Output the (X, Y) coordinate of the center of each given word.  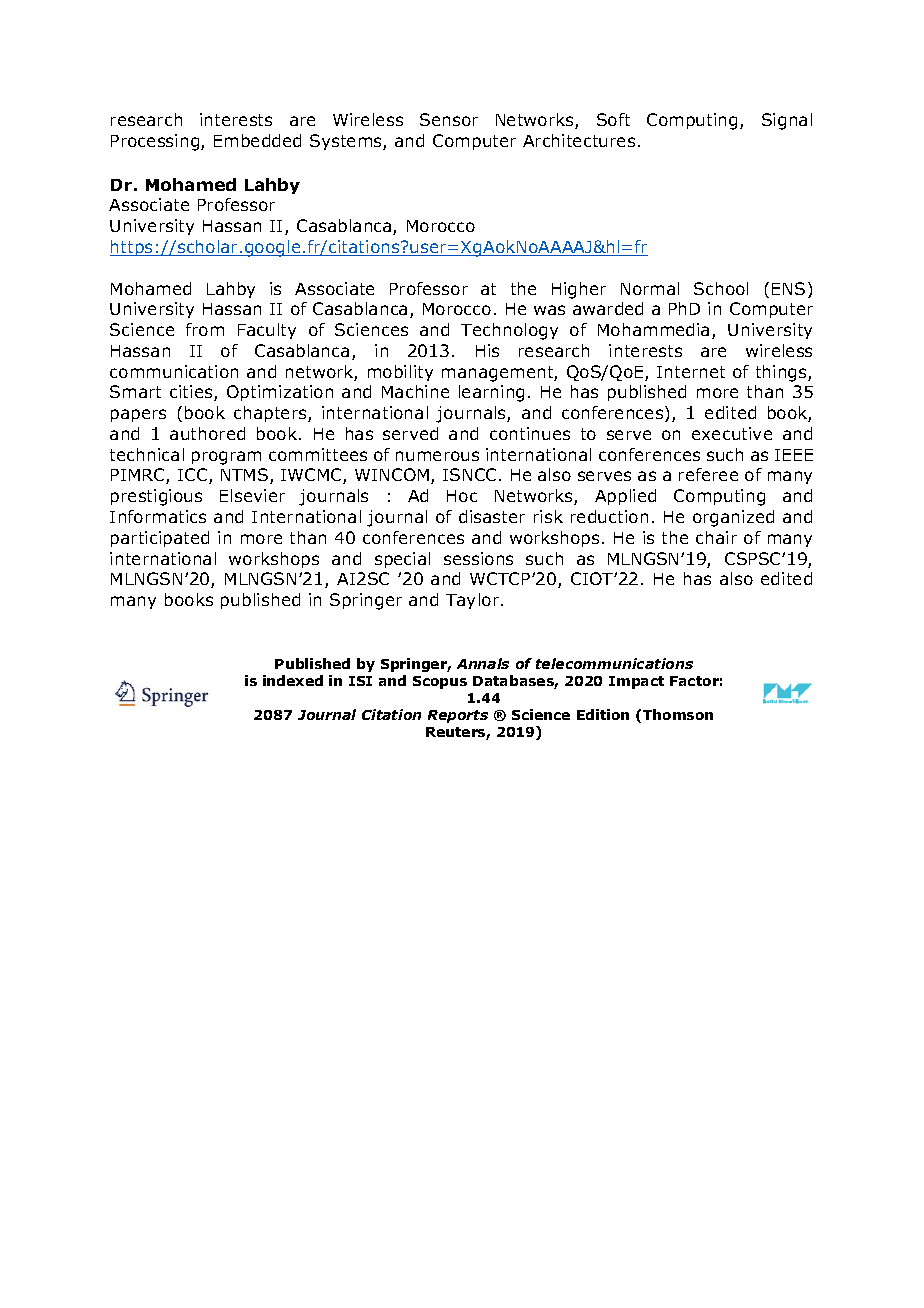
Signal (787, 121)
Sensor (449, 119)
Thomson (678, 714)
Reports (458, 716)
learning (491, 393)
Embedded (257, 140)
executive (732, 433)
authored (207, 433)
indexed (293, 680)
